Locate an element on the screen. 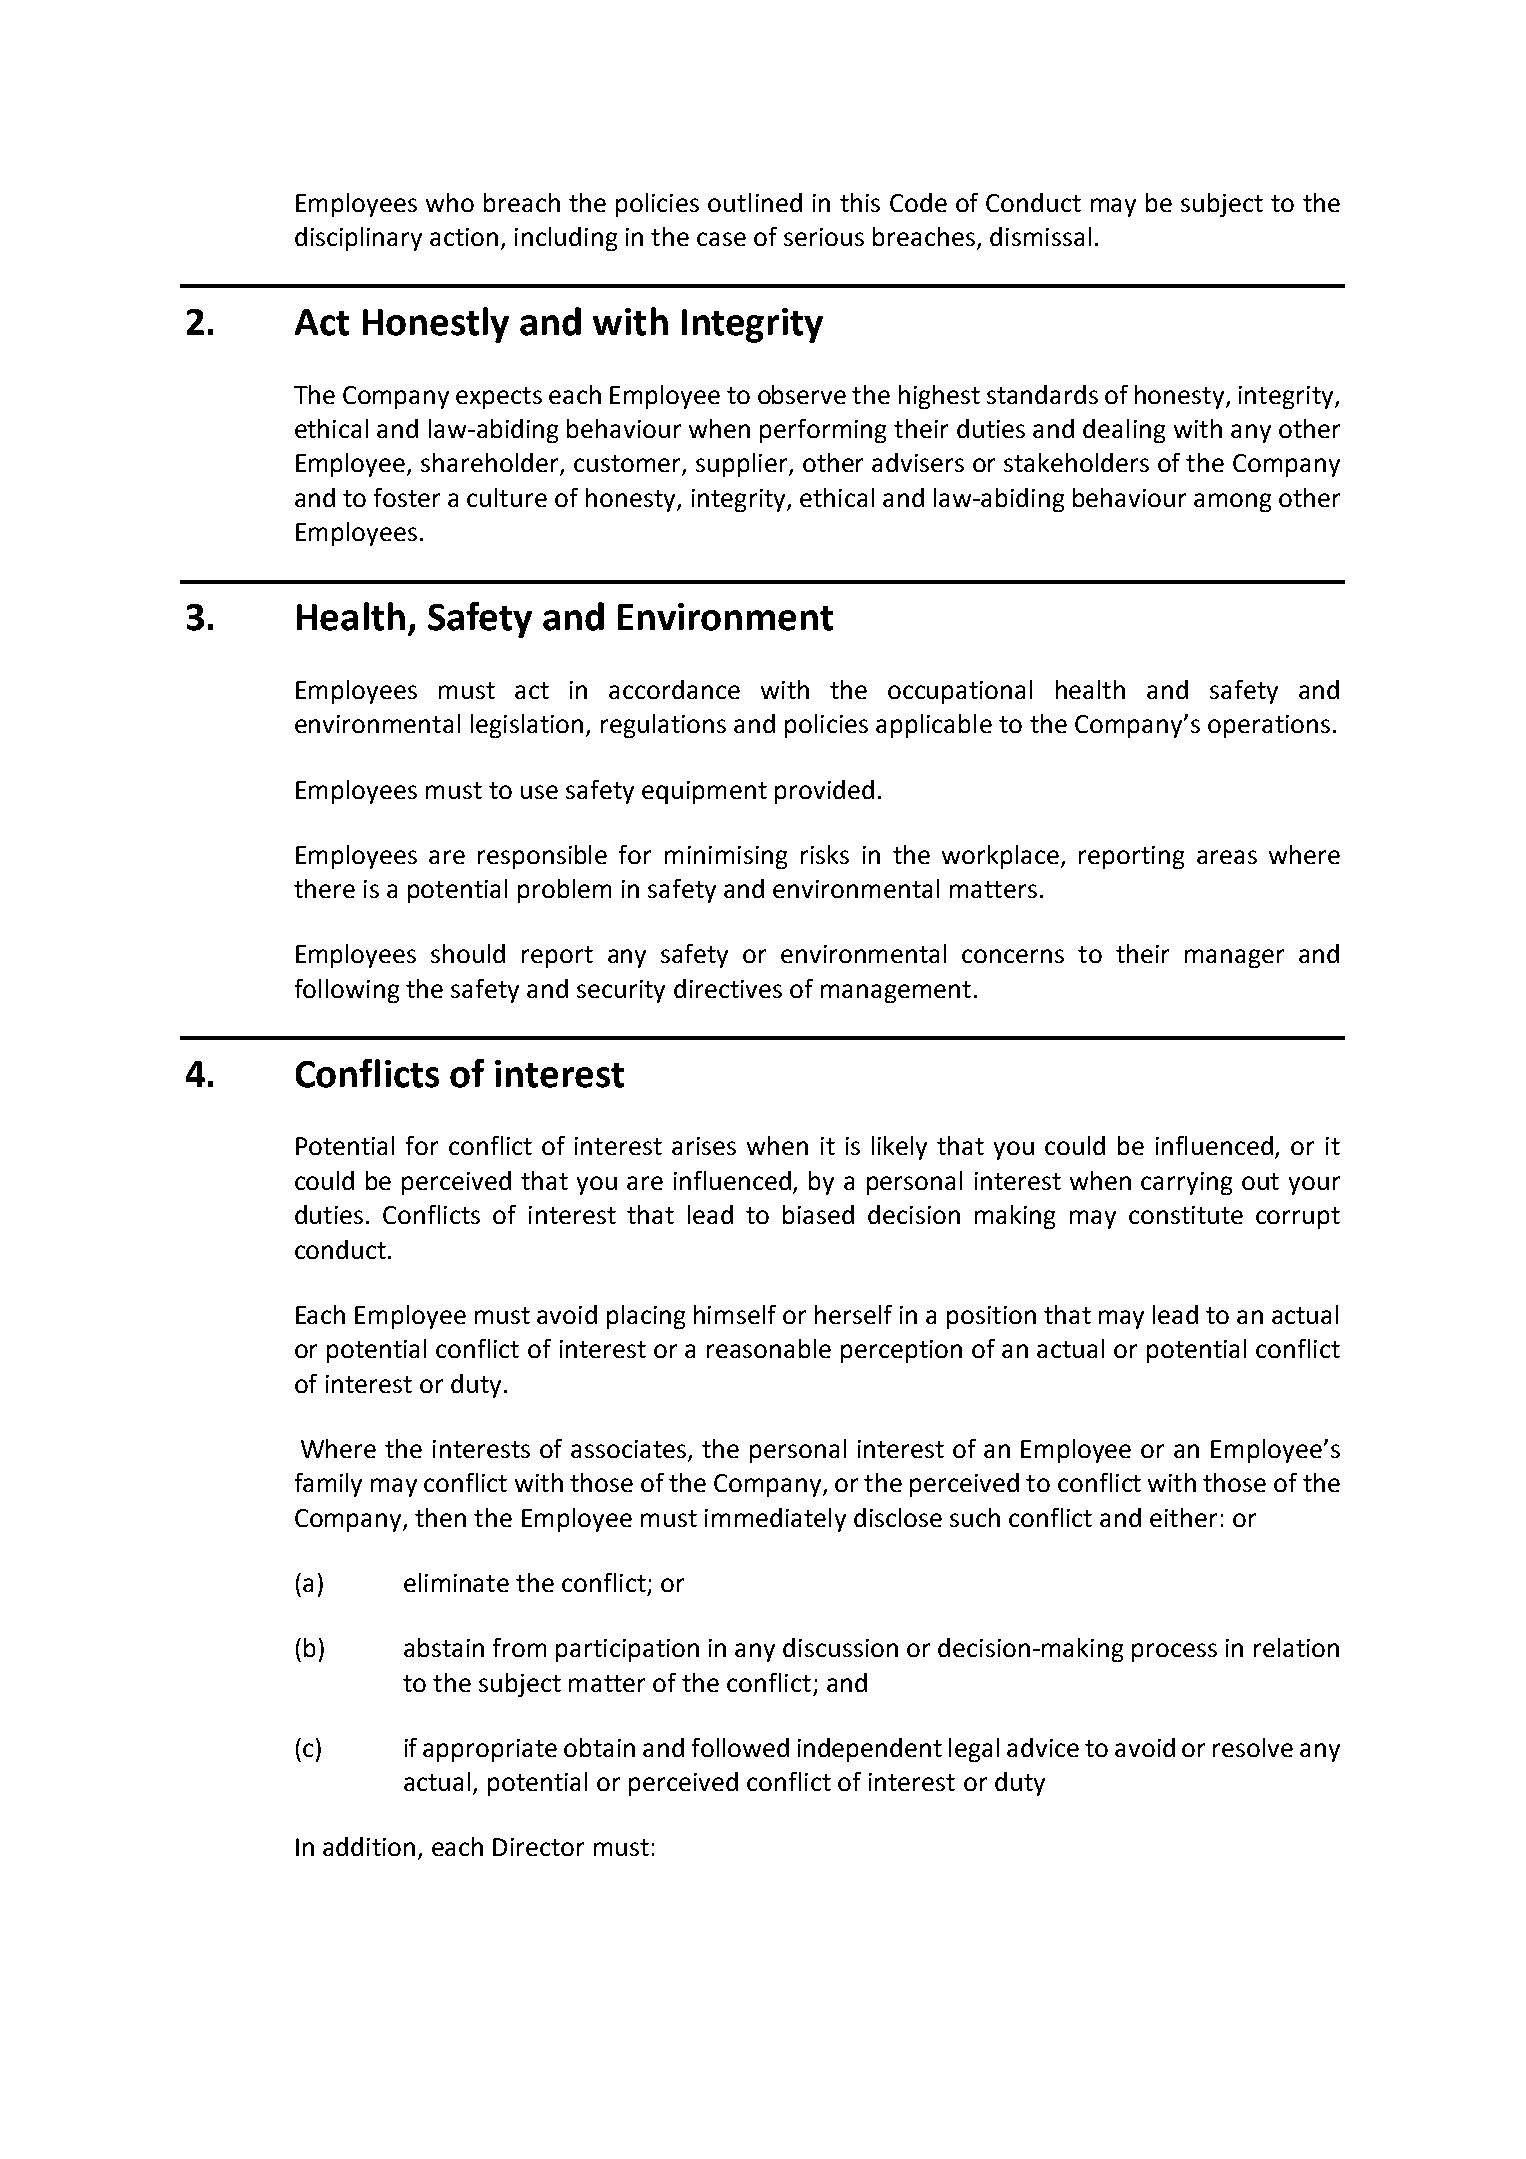 The width and height of the screenshot is (1526, 2159). constitute is located at coordinates (1186, 1215).
